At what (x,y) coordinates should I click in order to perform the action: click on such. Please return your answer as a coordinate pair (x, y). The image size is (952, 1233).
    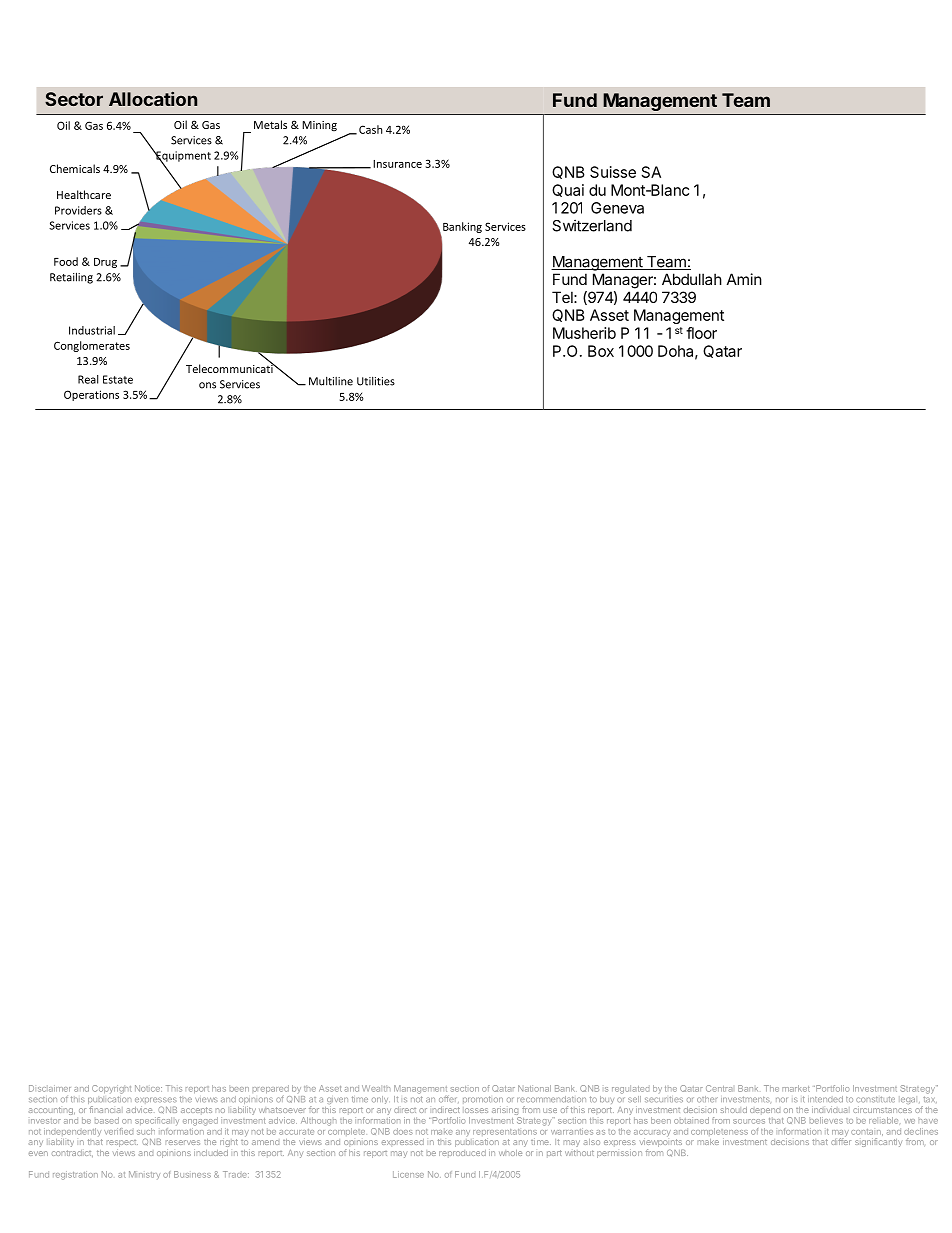
    Looking at the image, I should click on (146, 1131).
